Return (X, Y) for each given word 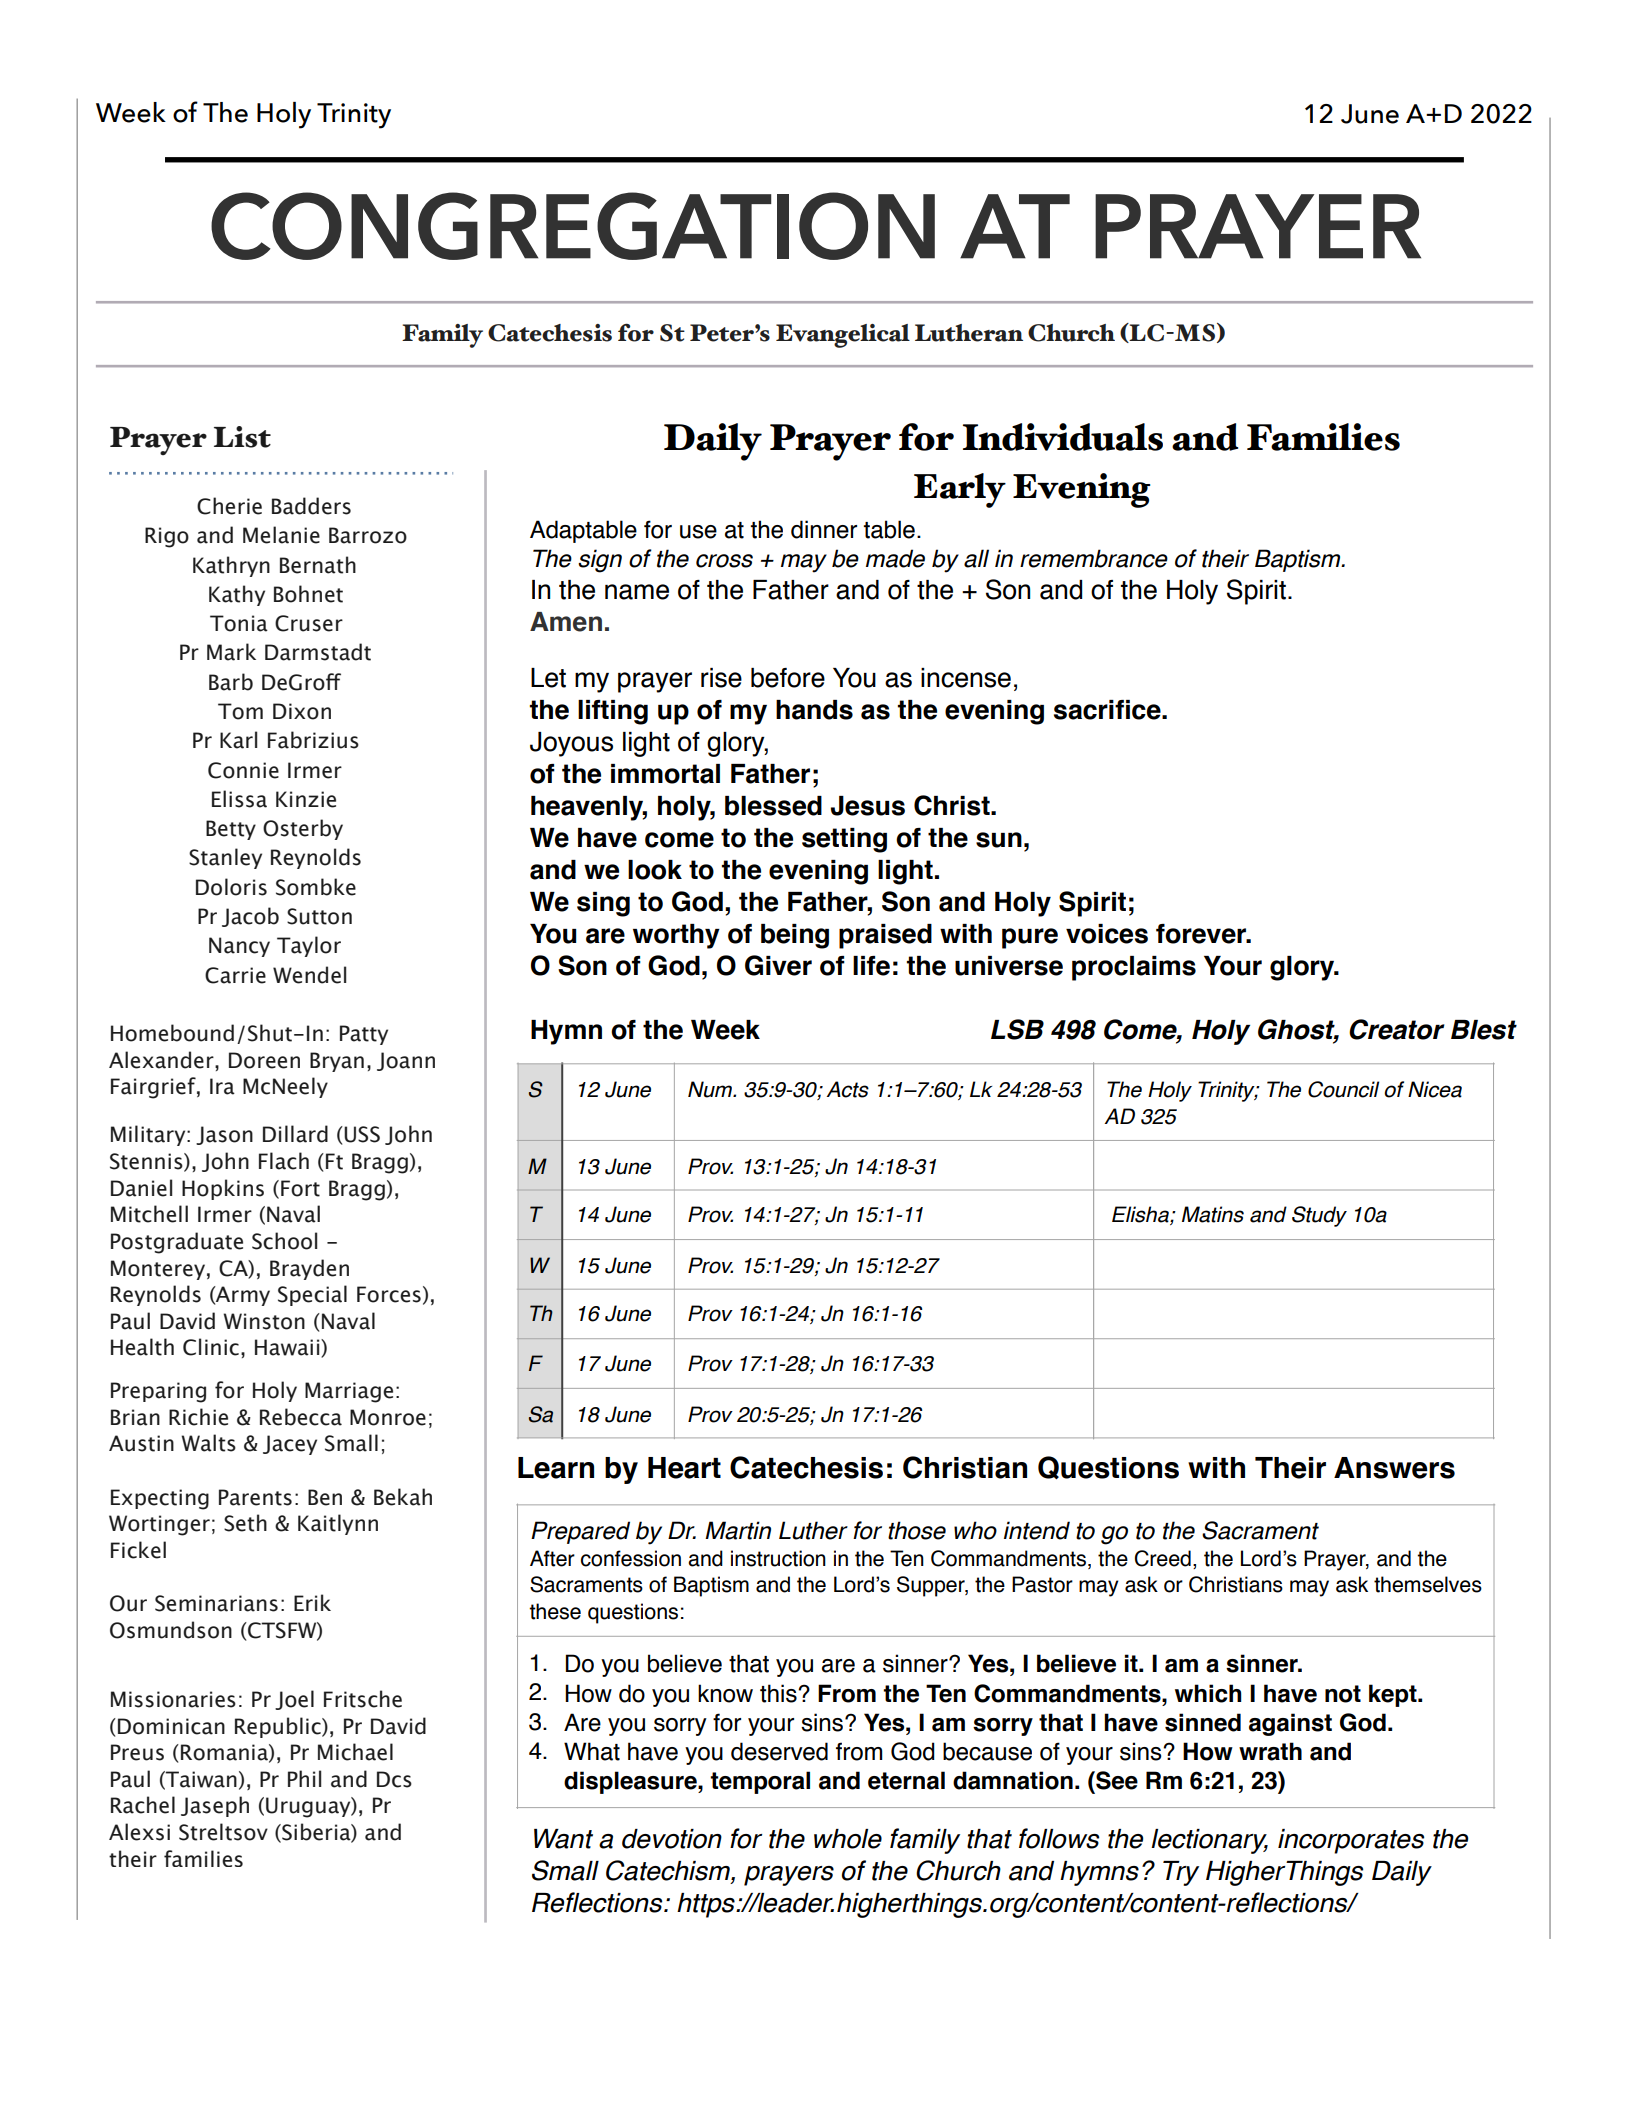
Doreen (264, 1060)
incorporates (1351, 1841)
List (242, 437)
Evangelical (843, 336)
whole (848, 1839)
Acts (847, 1089)
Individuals (1063, 437)
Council (1343, 1089)
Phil (304, 1778)
